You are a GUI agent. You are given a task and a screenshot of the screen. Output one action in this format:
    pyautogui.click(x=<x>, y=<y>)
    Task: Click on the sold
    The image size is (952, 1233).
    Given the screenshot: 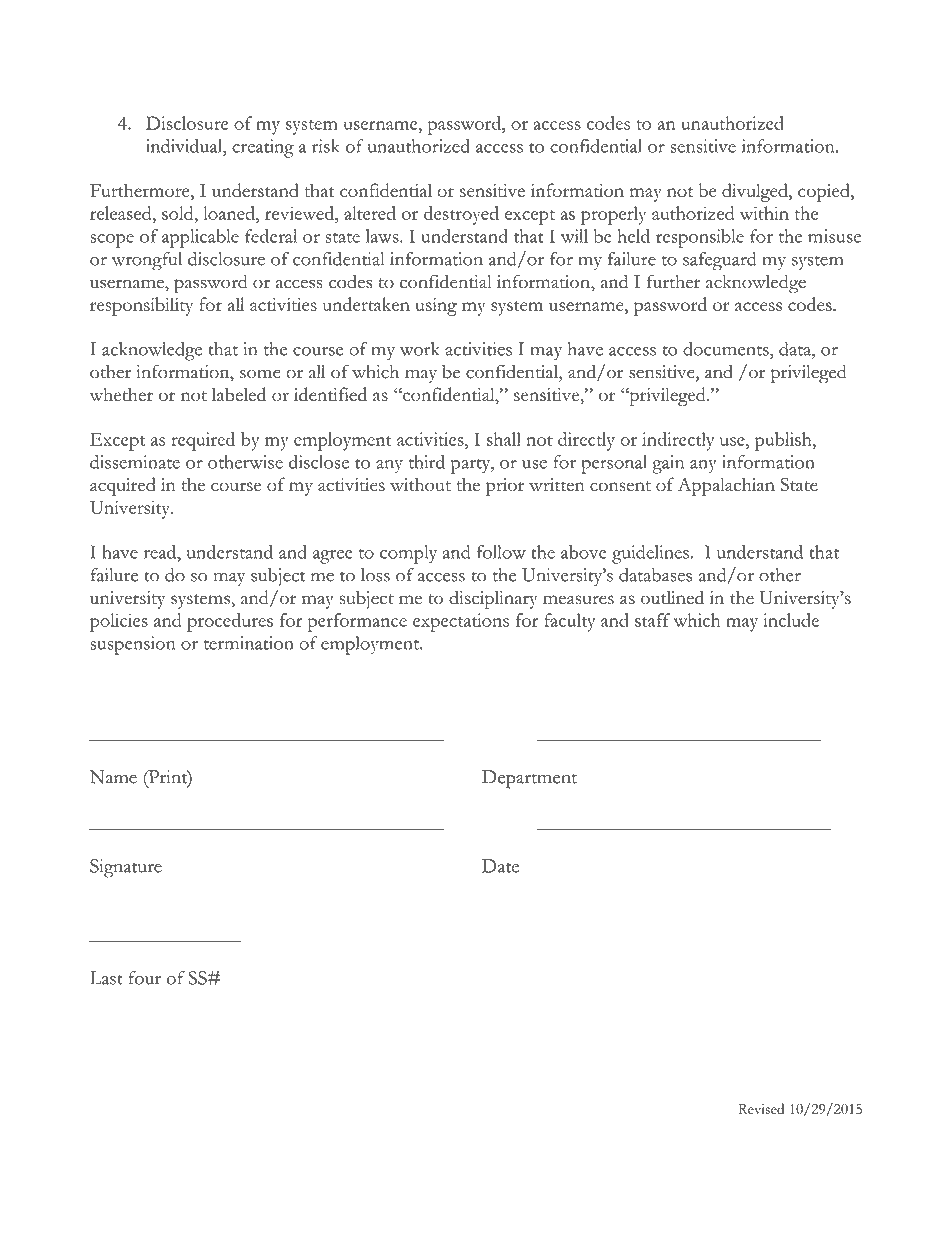 What is the action you would take?
    pyautogui.click(x=179, y=213)
